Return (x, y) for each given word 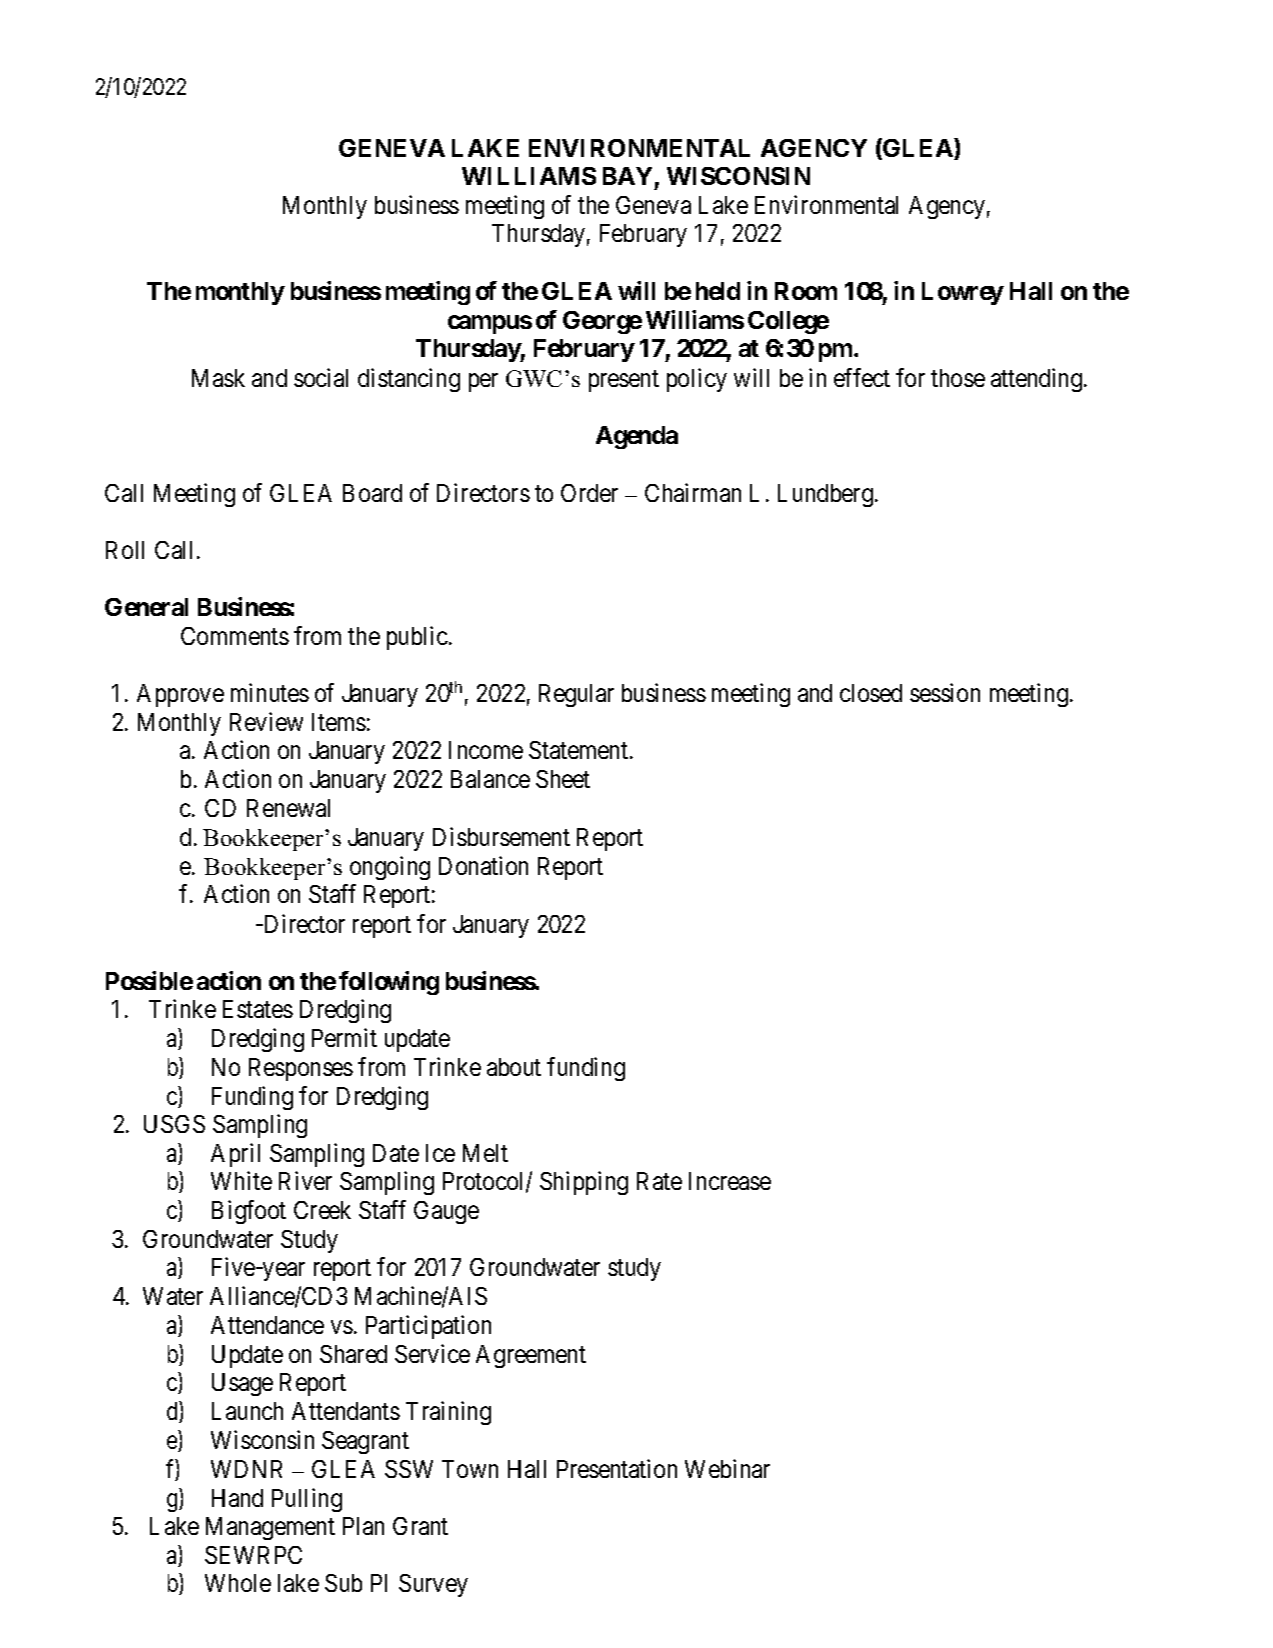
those (958, 378)
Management (270, 1528)
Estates (258, 1009)
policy (697, 380)
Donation (483, 865)
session (945, 692)
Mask (218, 378)
